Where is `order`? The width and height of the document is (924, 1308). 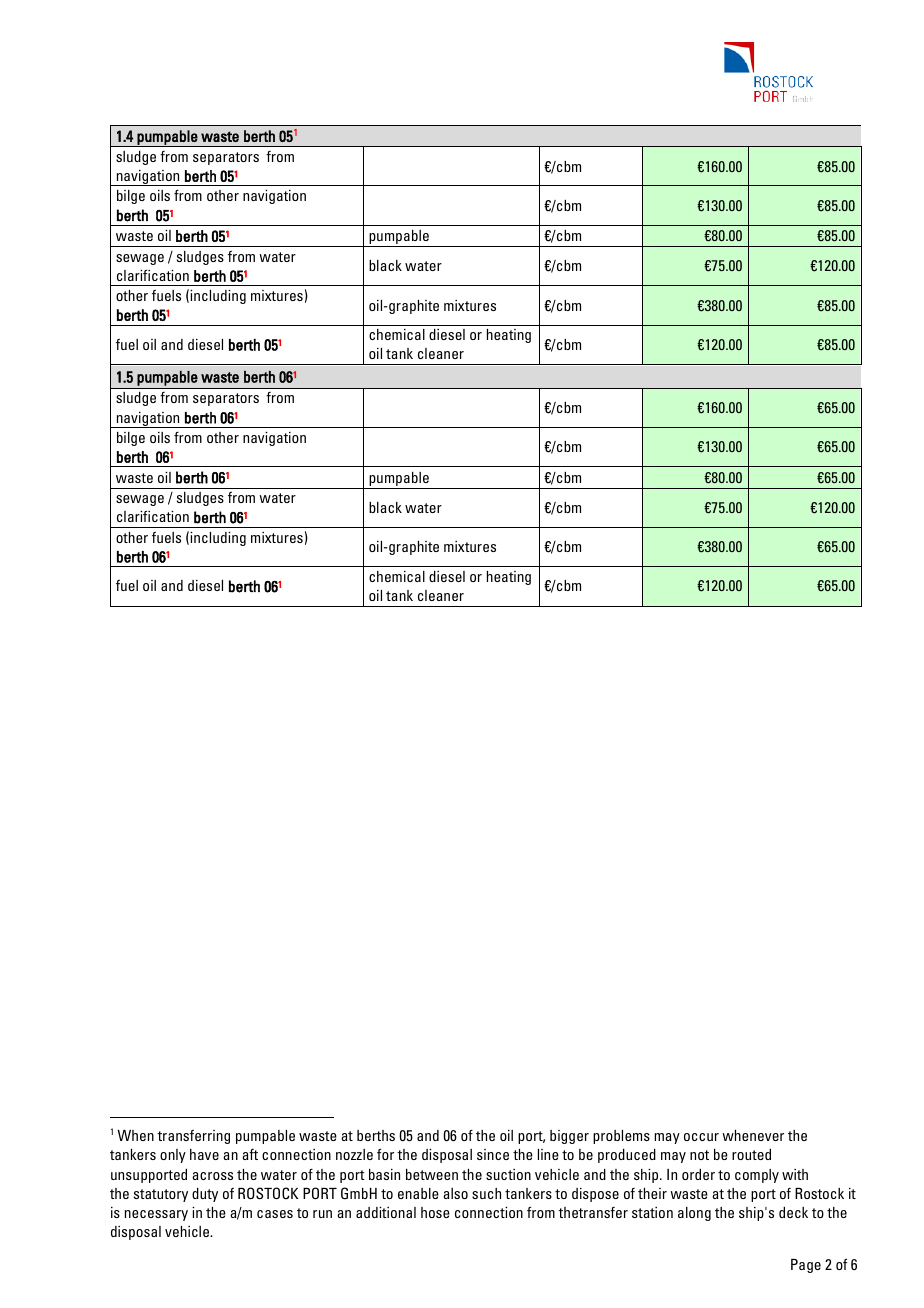 order is located at coordinates (698, 1174).
